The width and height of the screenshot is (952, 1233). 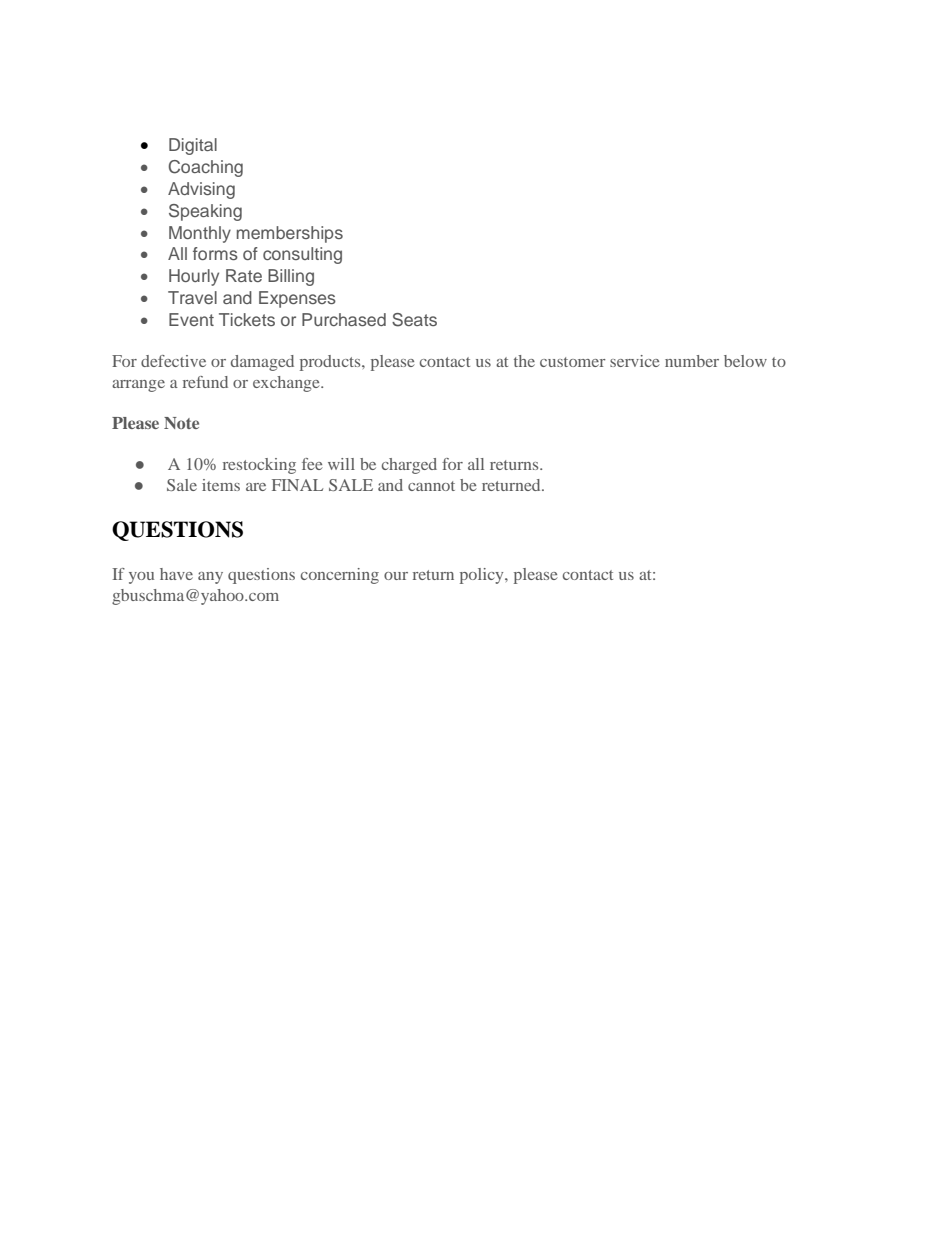 I want to click on number, so click(x=692, y=361).
